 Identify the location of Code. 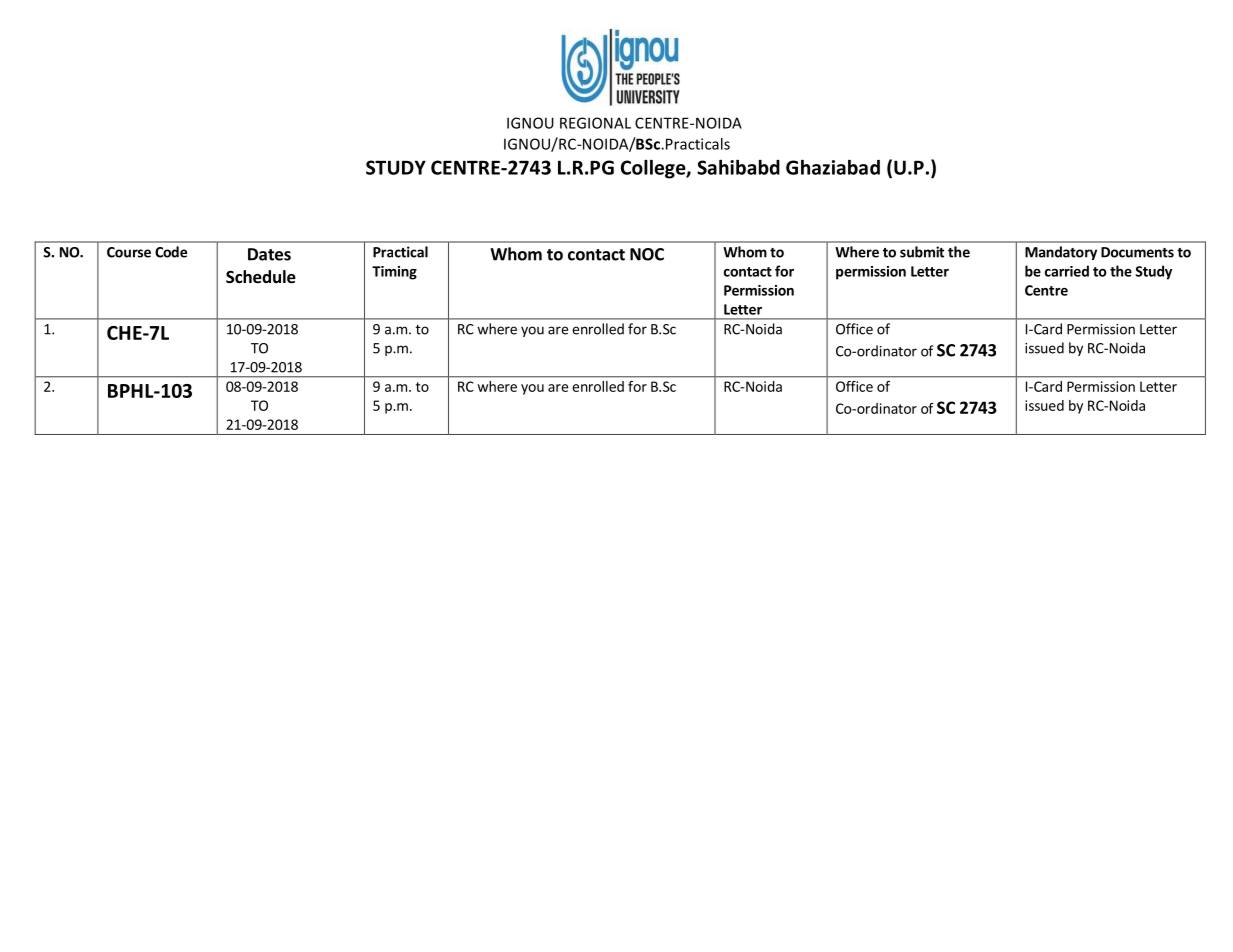
(171, 252).
